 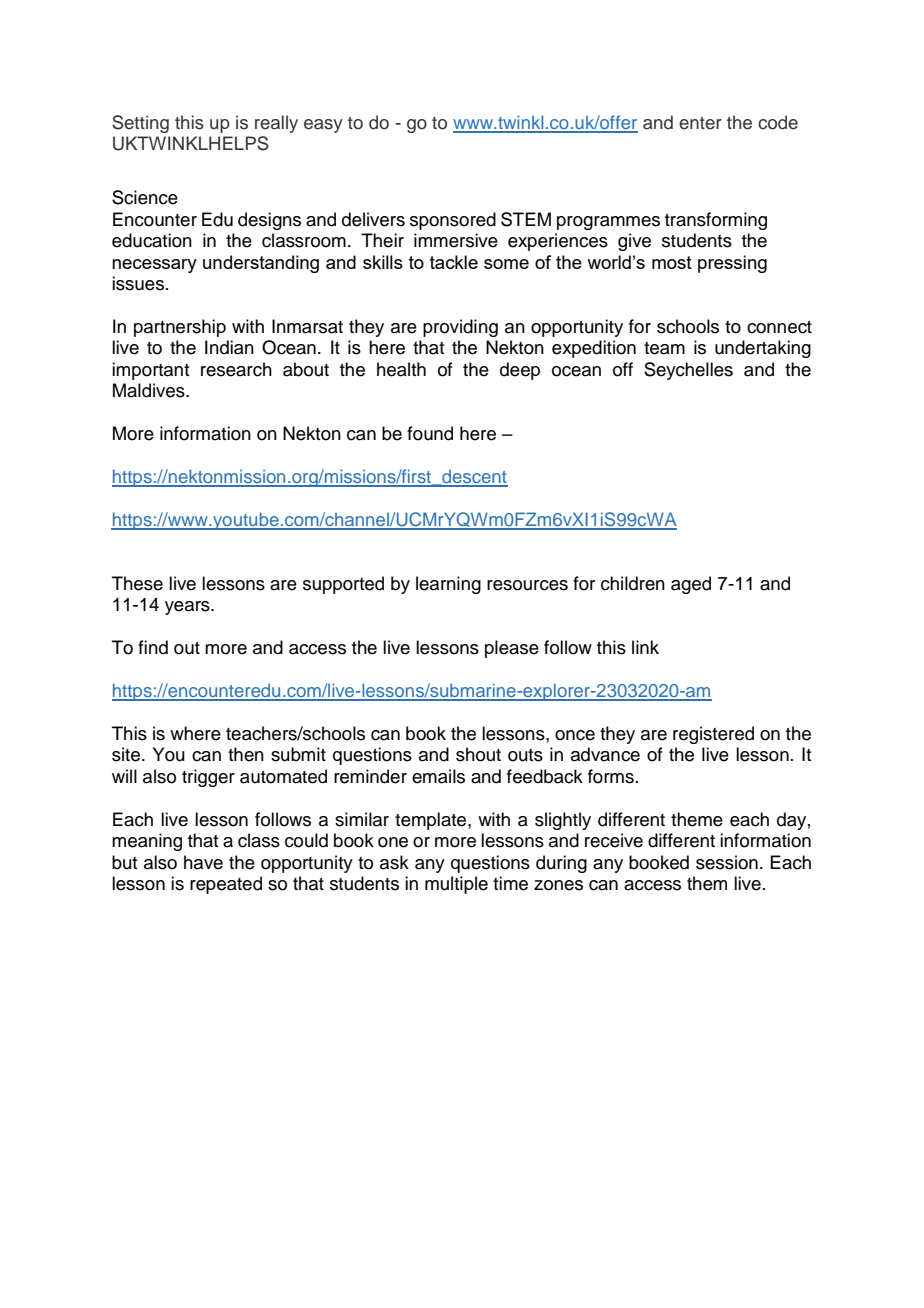 What do you see at coordinates (188, 608) in the document?
I see `years` at bounding box center [188, 608].
